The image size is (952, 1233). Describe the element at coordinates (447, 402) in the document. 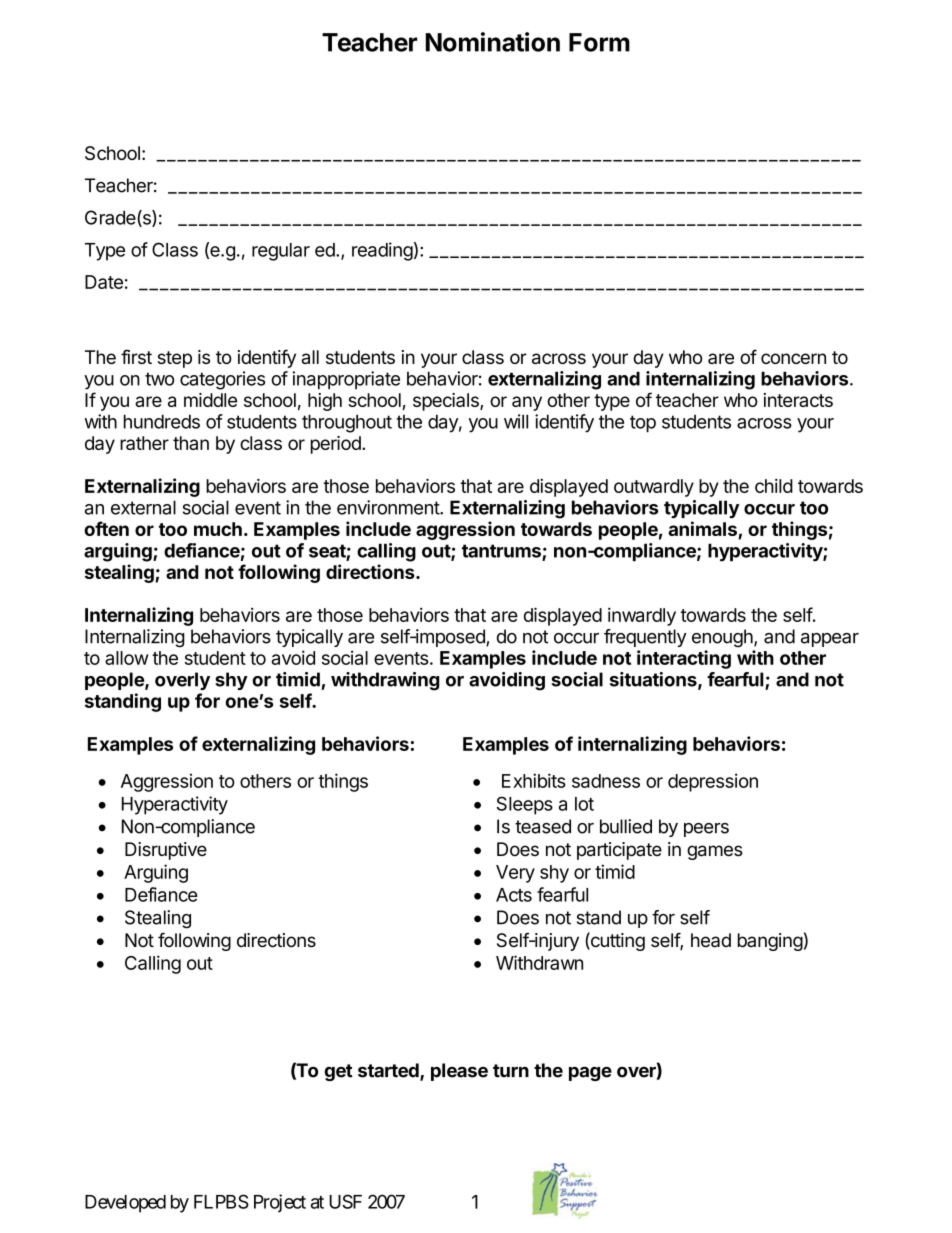

I see `specials` at that location.
